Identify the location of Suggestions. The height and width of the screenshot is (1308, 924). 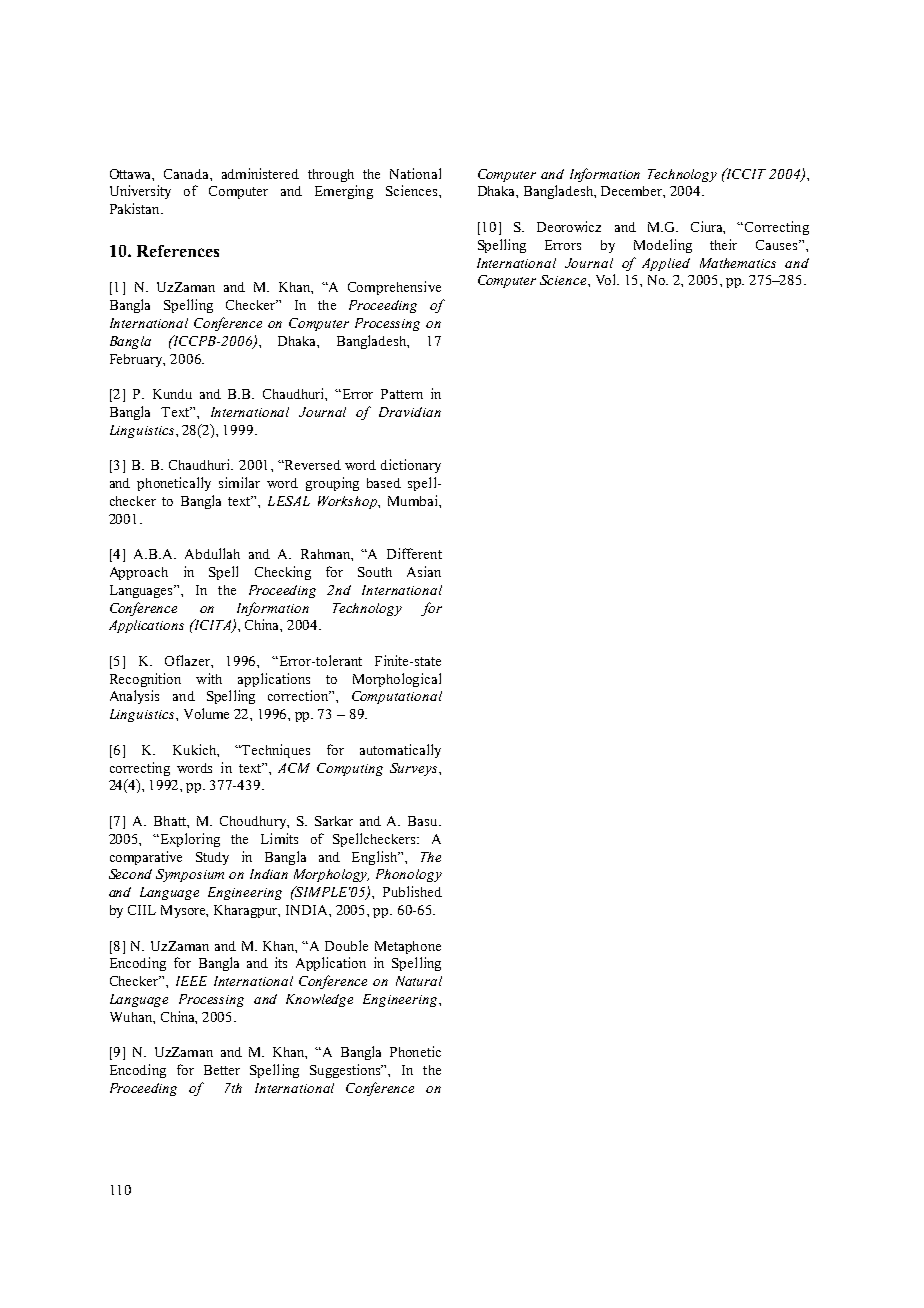
(346, 1071).
